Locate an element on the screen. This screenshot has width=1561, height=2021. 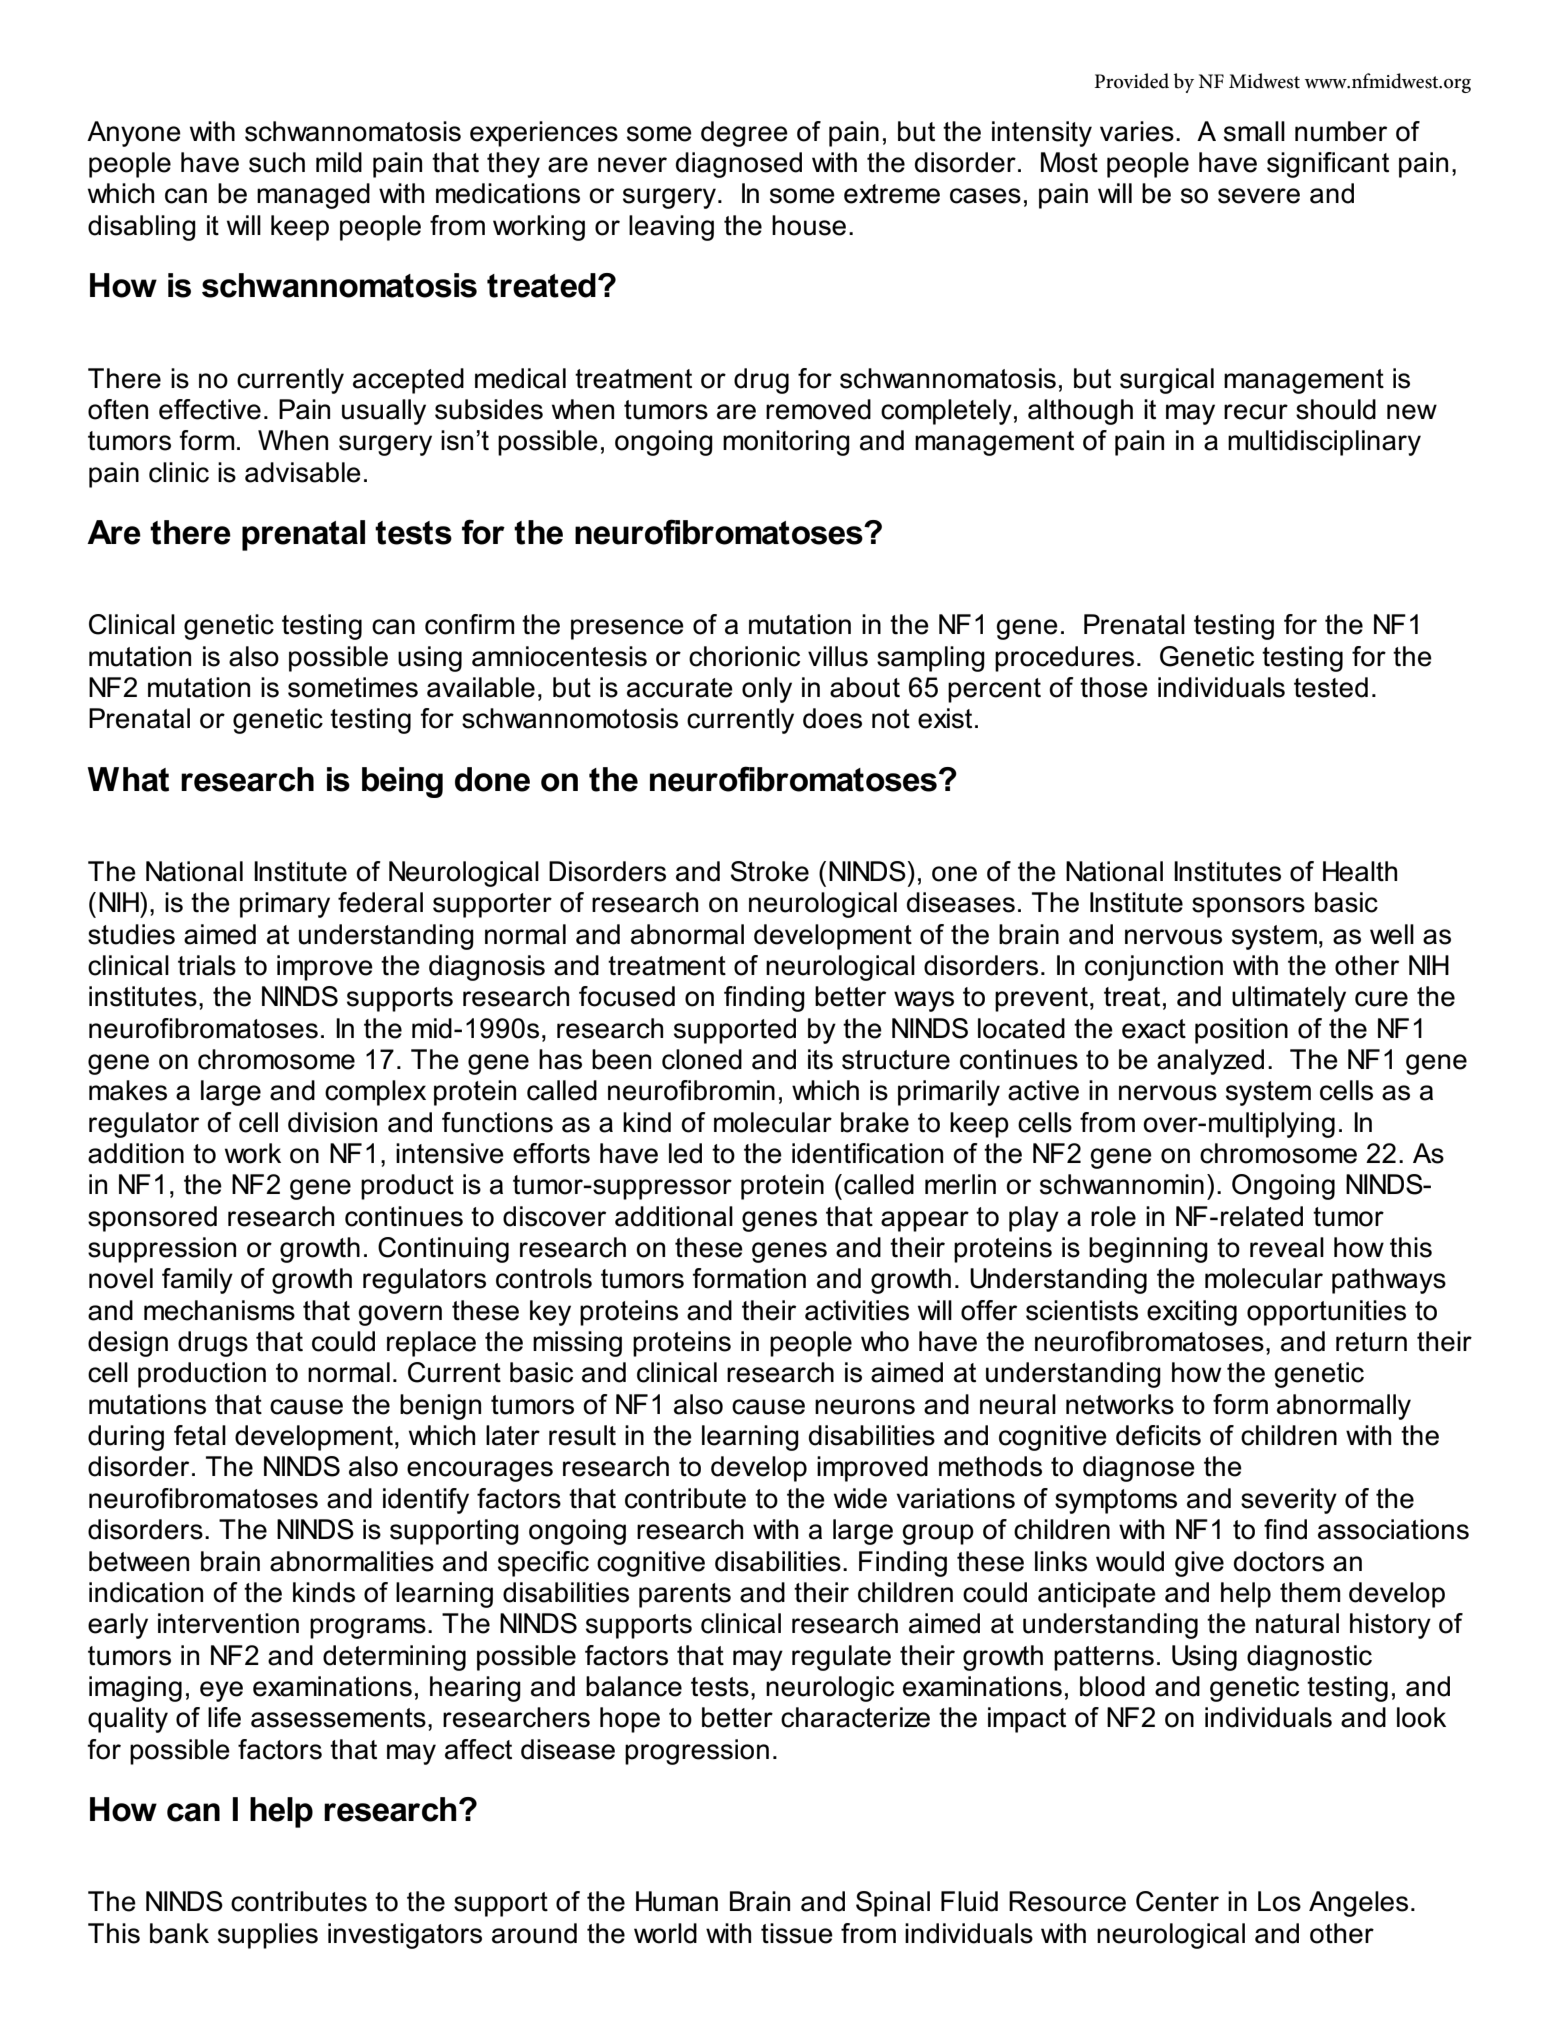
house is located at coordinates (809, 225).
